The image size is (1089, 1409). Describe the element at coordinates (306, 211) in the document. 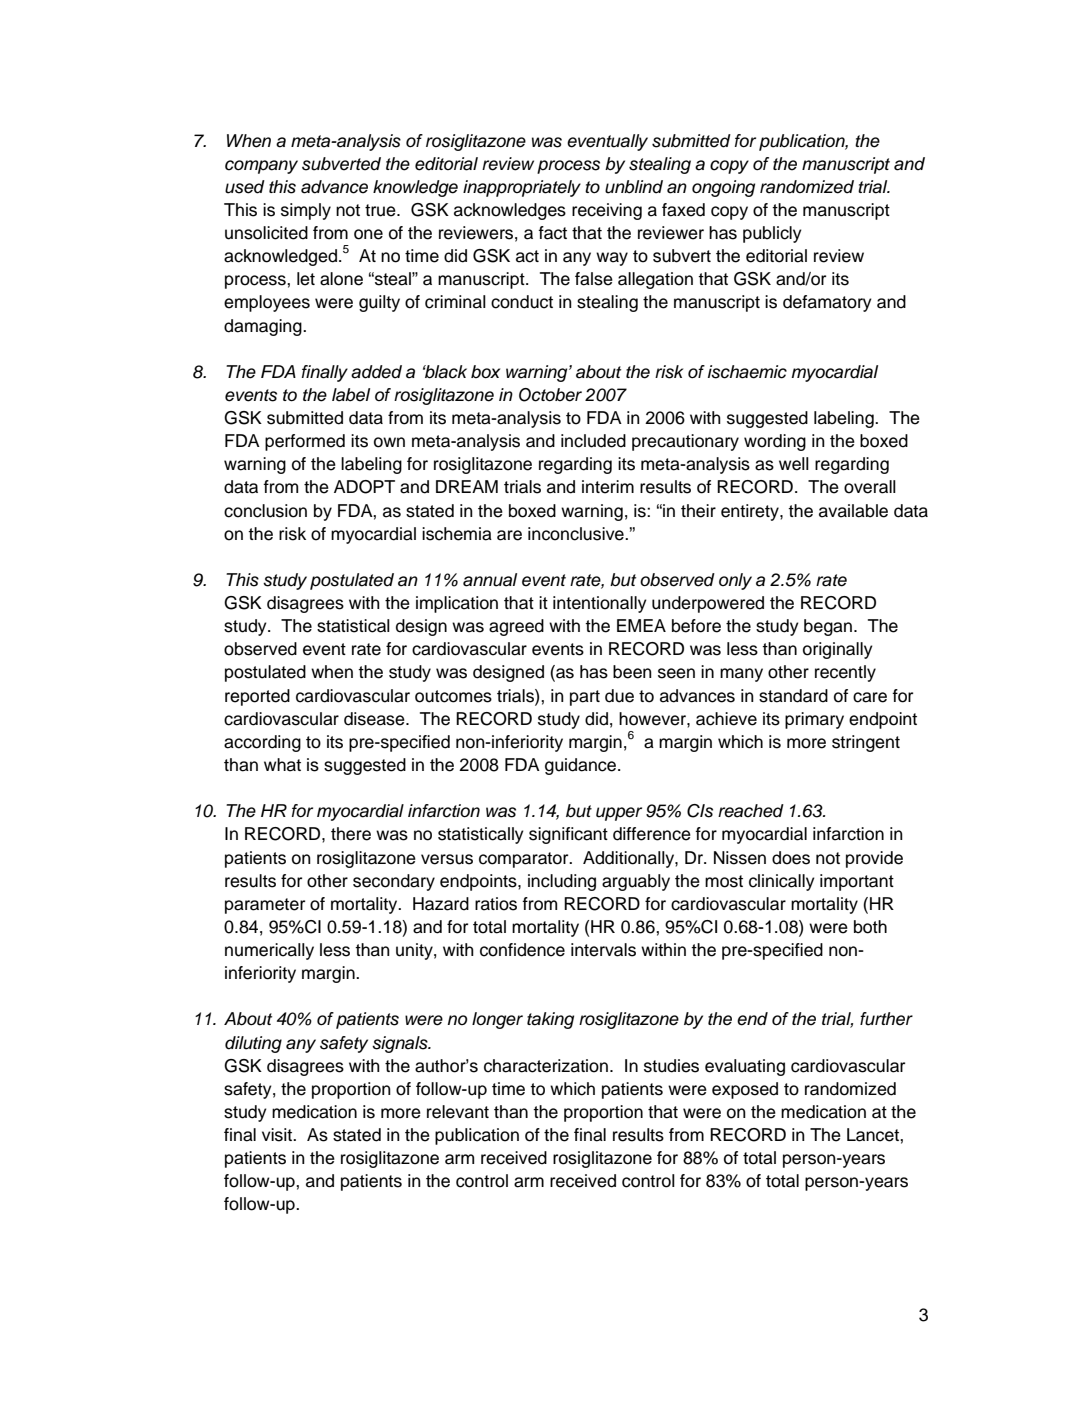

I see `simply` at that location.
